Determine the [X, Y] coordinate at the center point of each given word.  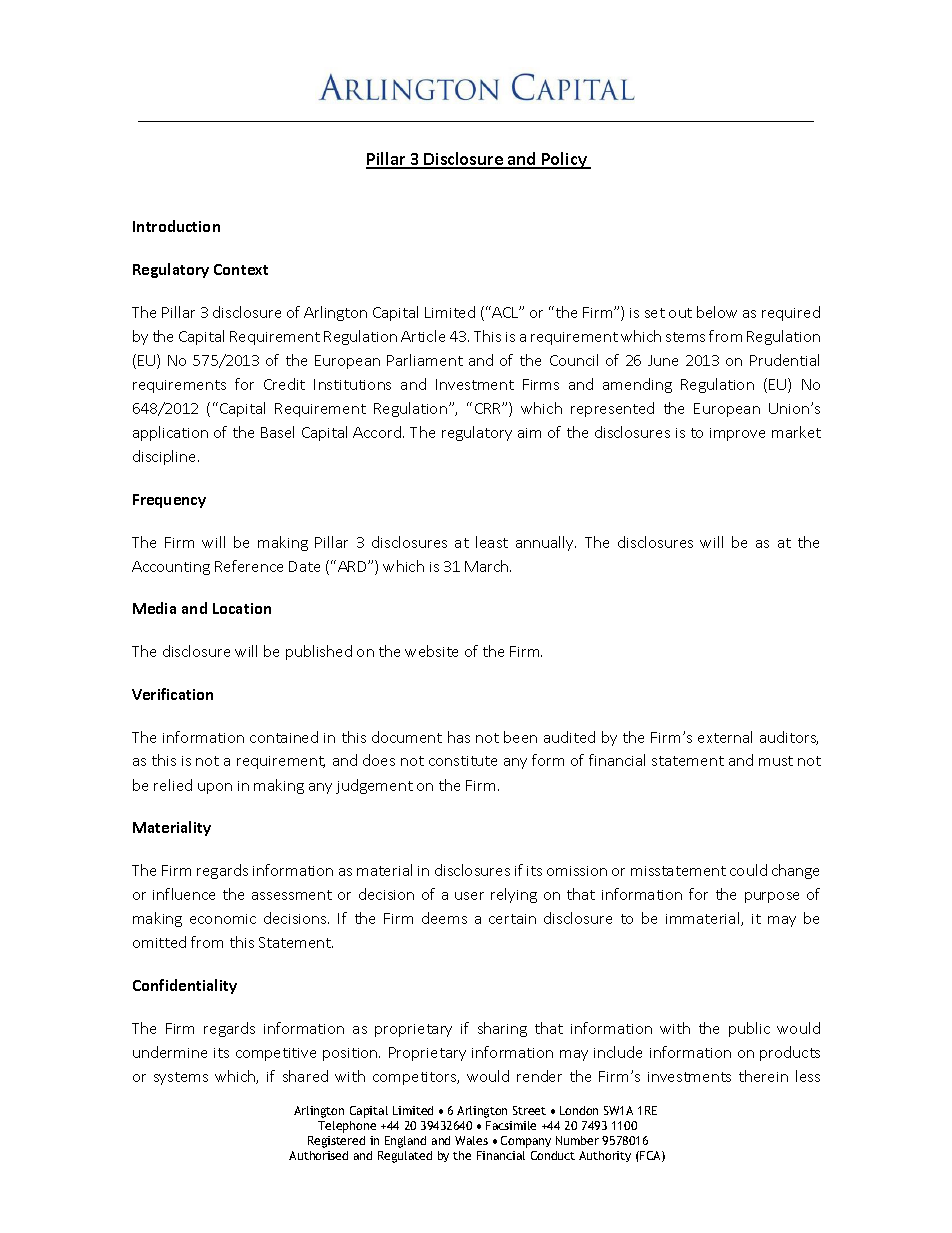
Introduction [176, 226]
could [748, 870]
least [492, 542]
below [717, 312]
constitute [463, 761]
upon [215, 788]
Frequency [169, 501]
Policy [564, 160]
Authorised [318, 1155]
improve [737, 434]
